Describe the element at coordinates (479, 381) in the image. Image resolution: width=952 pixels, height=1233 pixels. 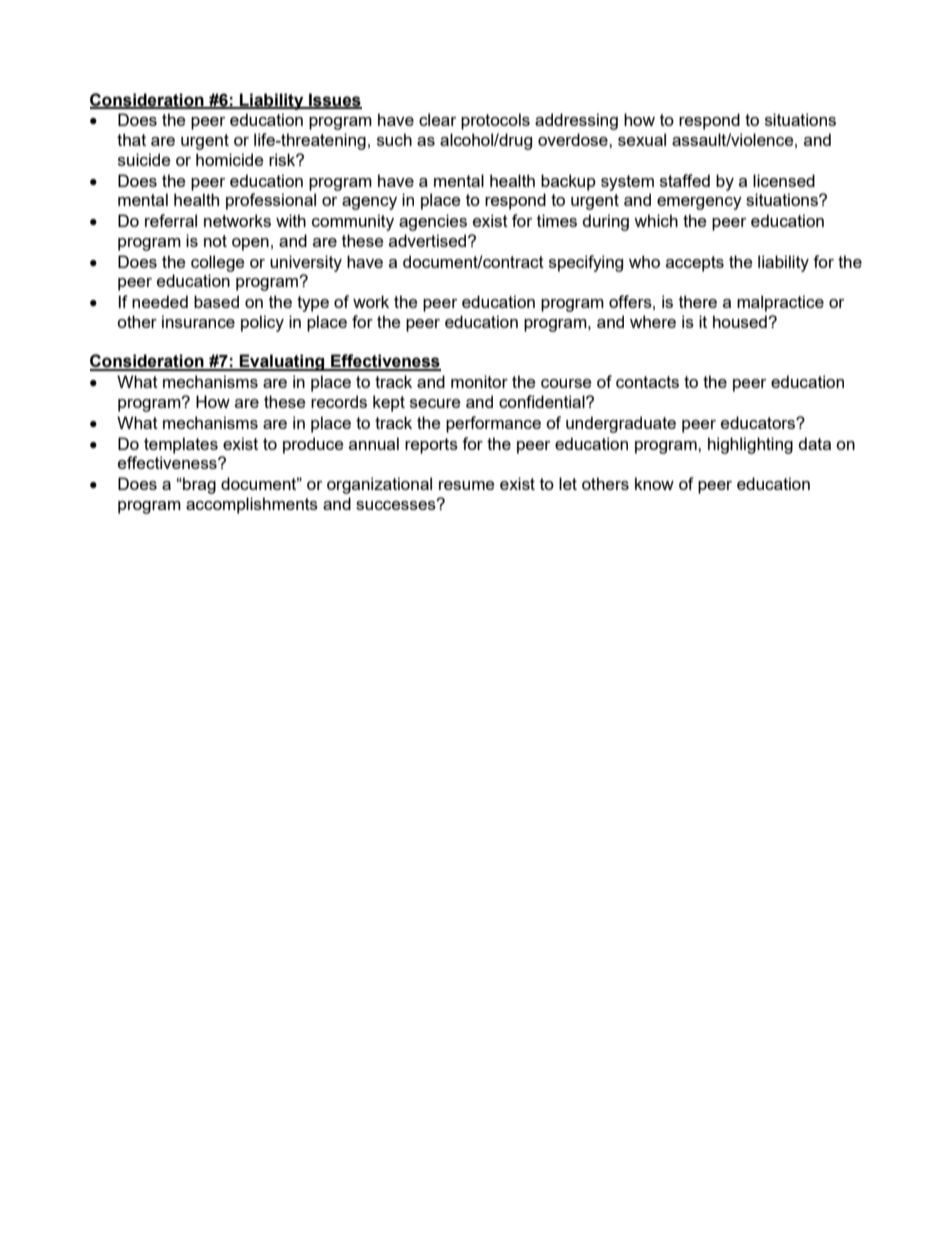
I see `monitor` at that location.
